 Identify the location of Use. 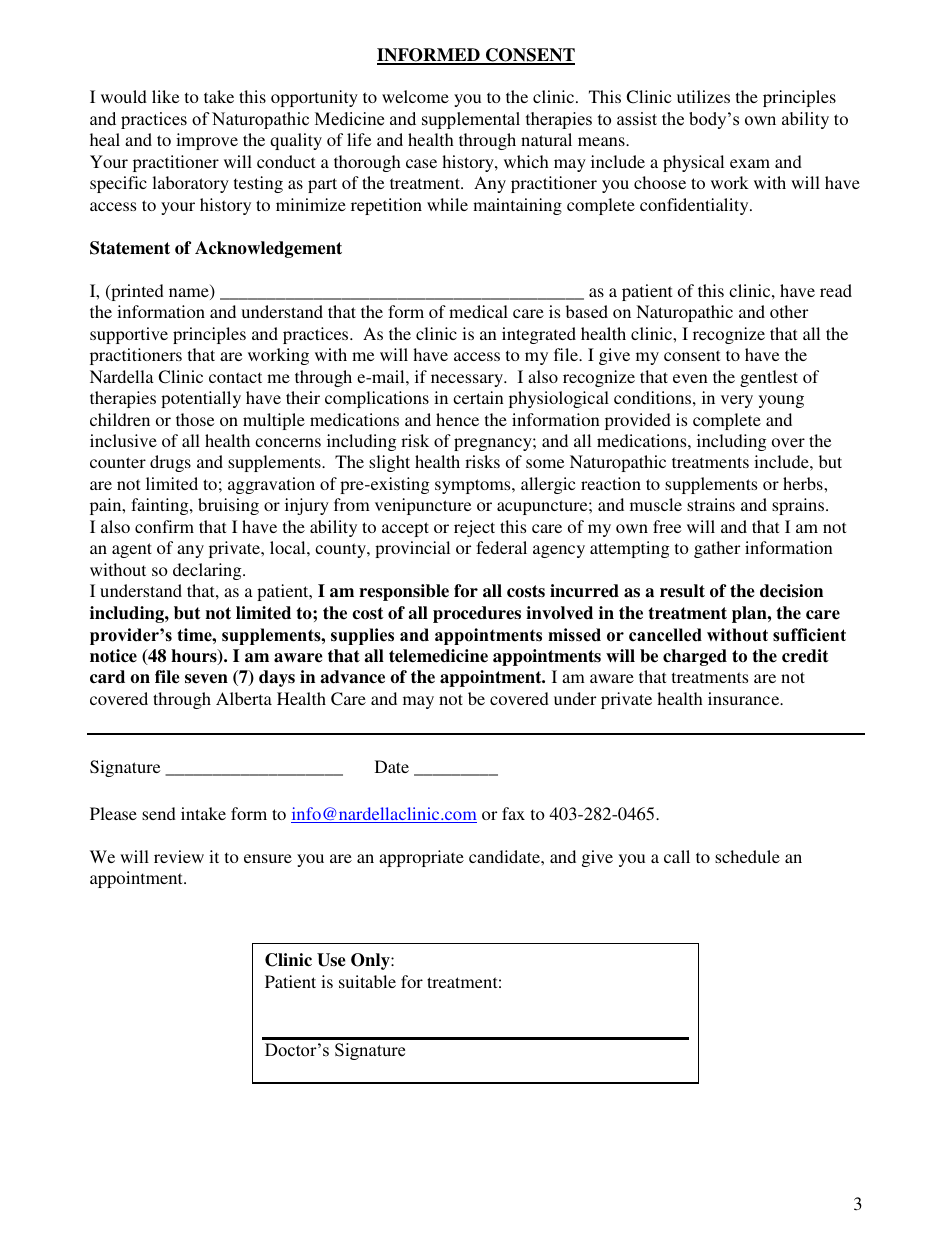
(331, 960).
